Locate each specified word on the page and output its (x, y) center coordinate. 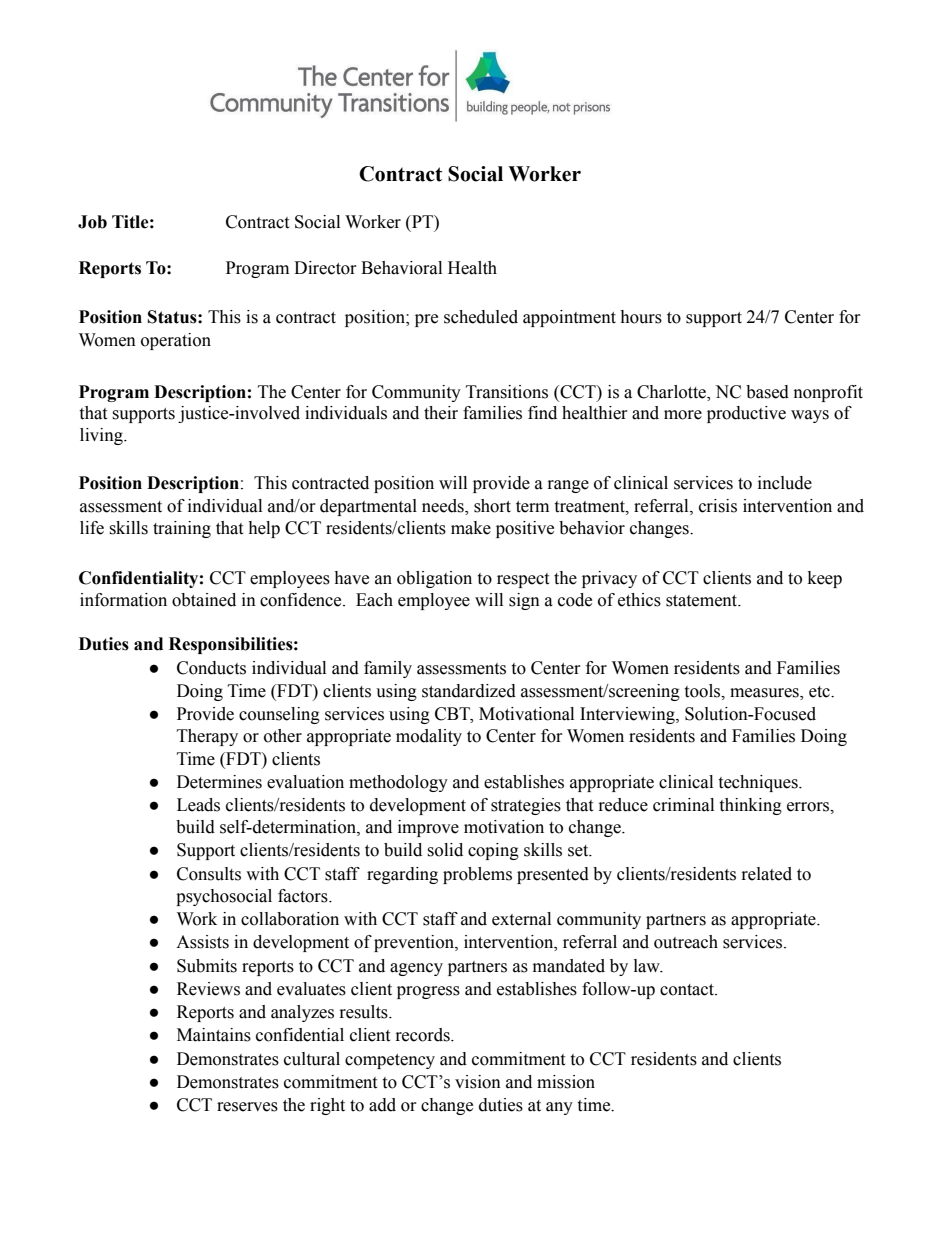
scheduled (481, 317)
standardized (469, 691)
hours (641, 317)
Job (92, 222)
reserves (247, 1107)
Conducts (211, 668)
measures (765, 693)
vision (478, 1082)
